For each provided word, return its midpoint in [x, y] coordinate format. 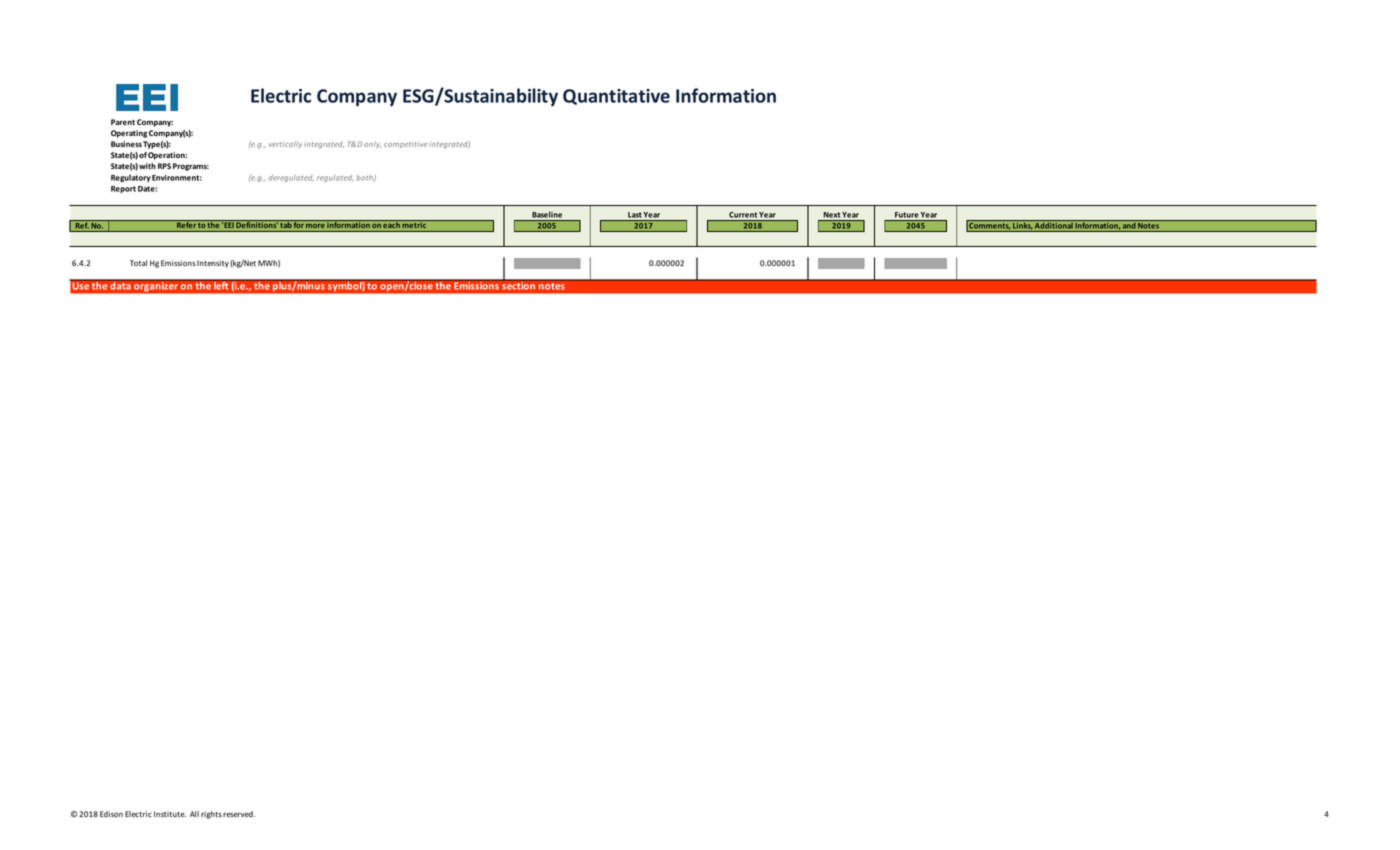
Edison [111, 814]
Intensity [213, 264]
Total [138, 263]
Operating [129, 134]
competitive [405, 145]
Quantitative [616, 97]
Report [123, 189]
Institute [170, 814]
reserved [239, 814]
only [372, 144]
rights [211, 815]
